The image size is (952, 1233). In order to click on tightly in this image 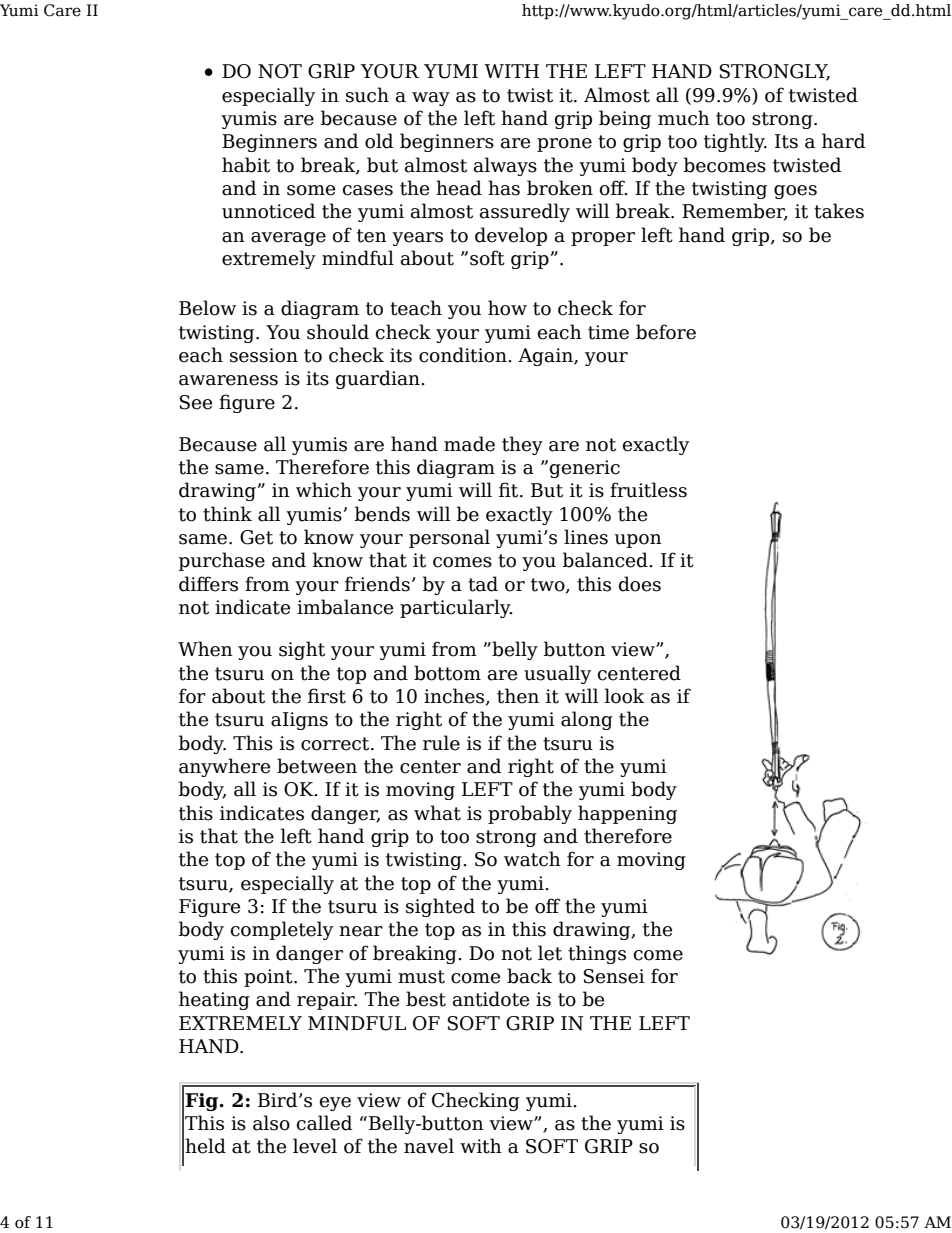, I will do `click(735, 142)`.
